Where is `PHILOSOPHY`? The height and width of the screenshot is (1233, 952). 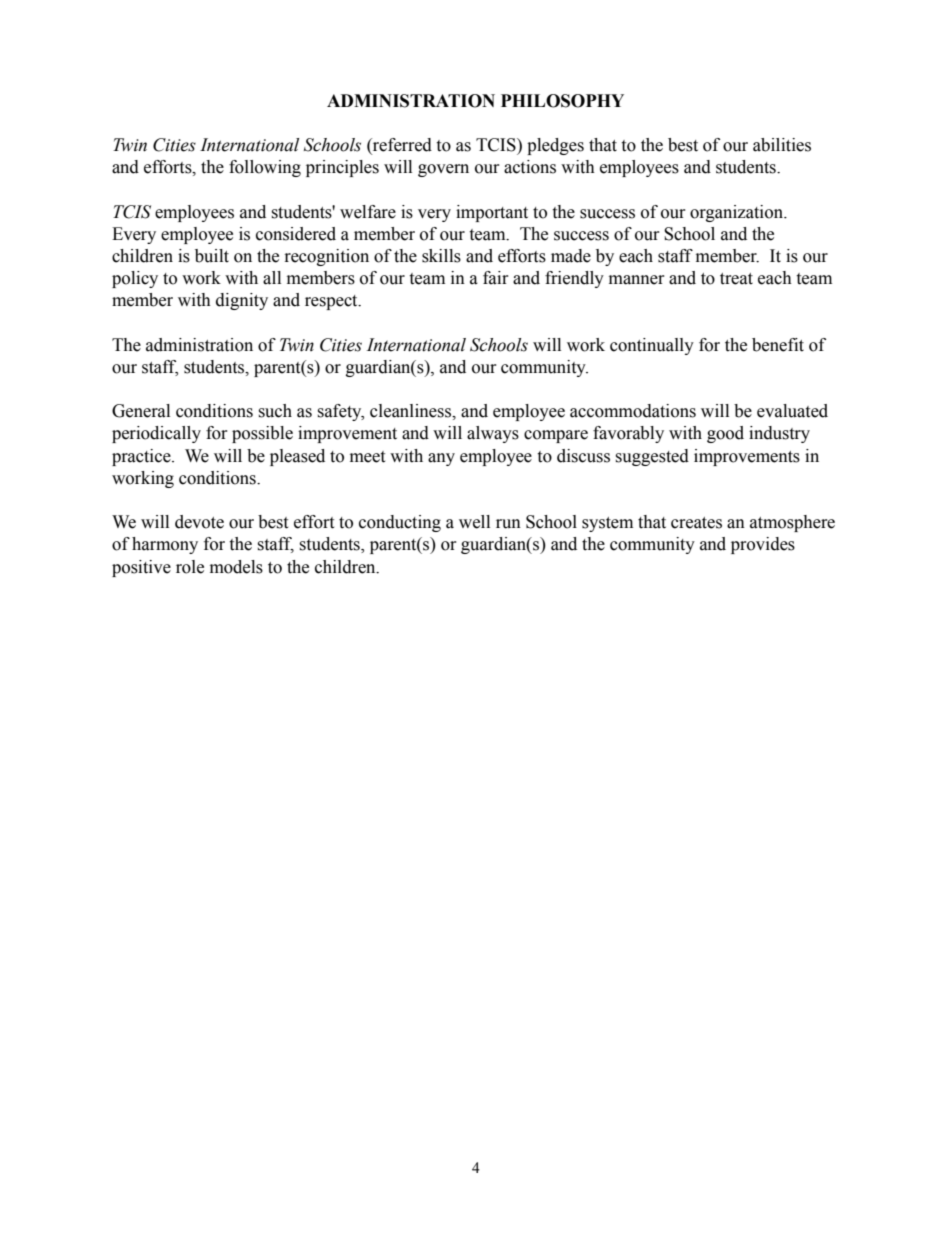
PHILOSOPHY is located at coordinates (562, 101).
